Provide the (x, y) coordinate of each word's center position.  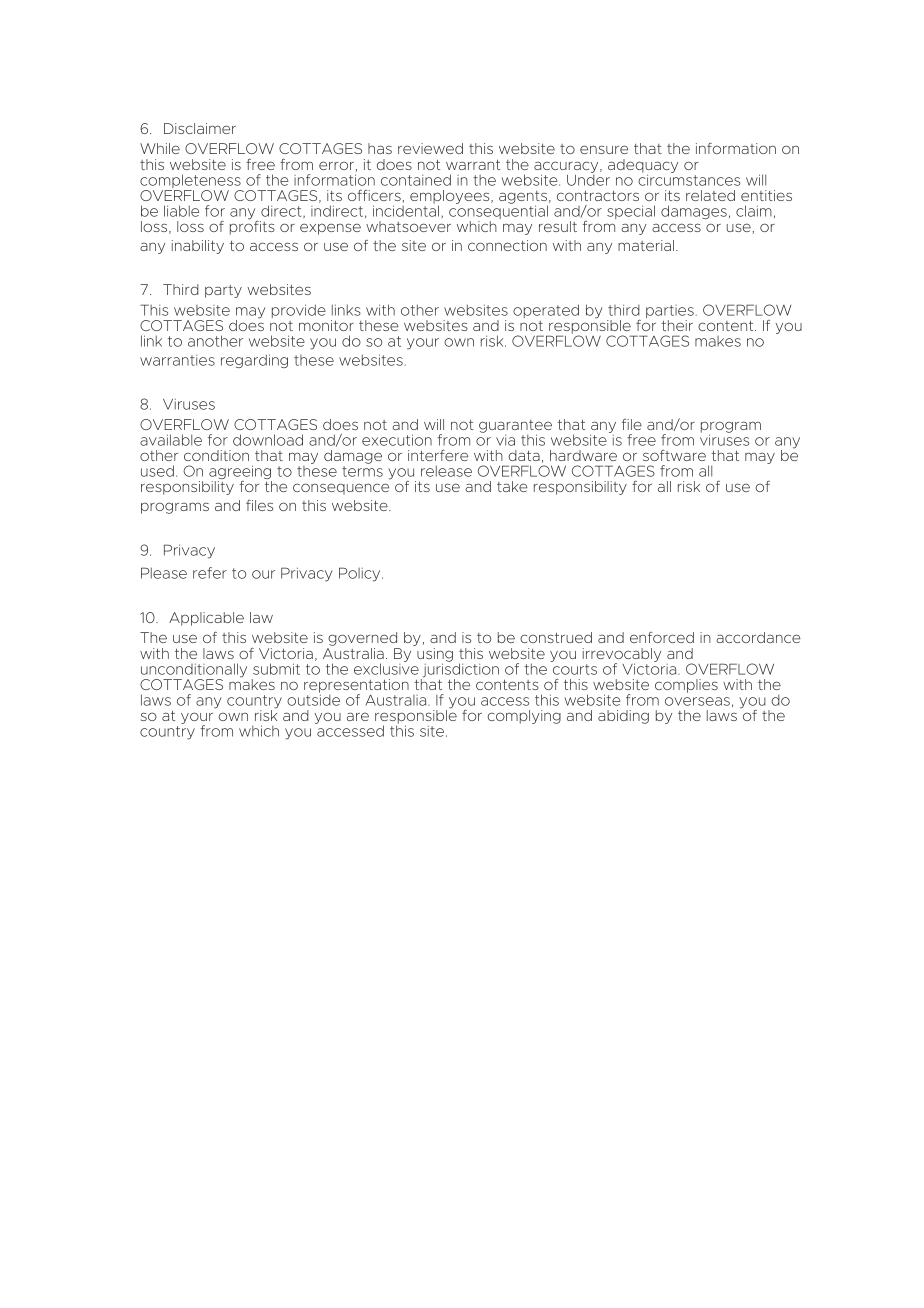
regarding (254, 361)
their (677, 325)
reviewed (430, 148)
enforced (662, 637)
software (674, 455)
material (647, 245)
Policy (361, 574)
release (446, 471)
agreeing (240, 473)
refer (210, 573)
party (223, 291)
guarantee (515, 427)
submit (276, 669)
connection (507, 245)
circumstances (689, 179)
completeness (191, 182)
